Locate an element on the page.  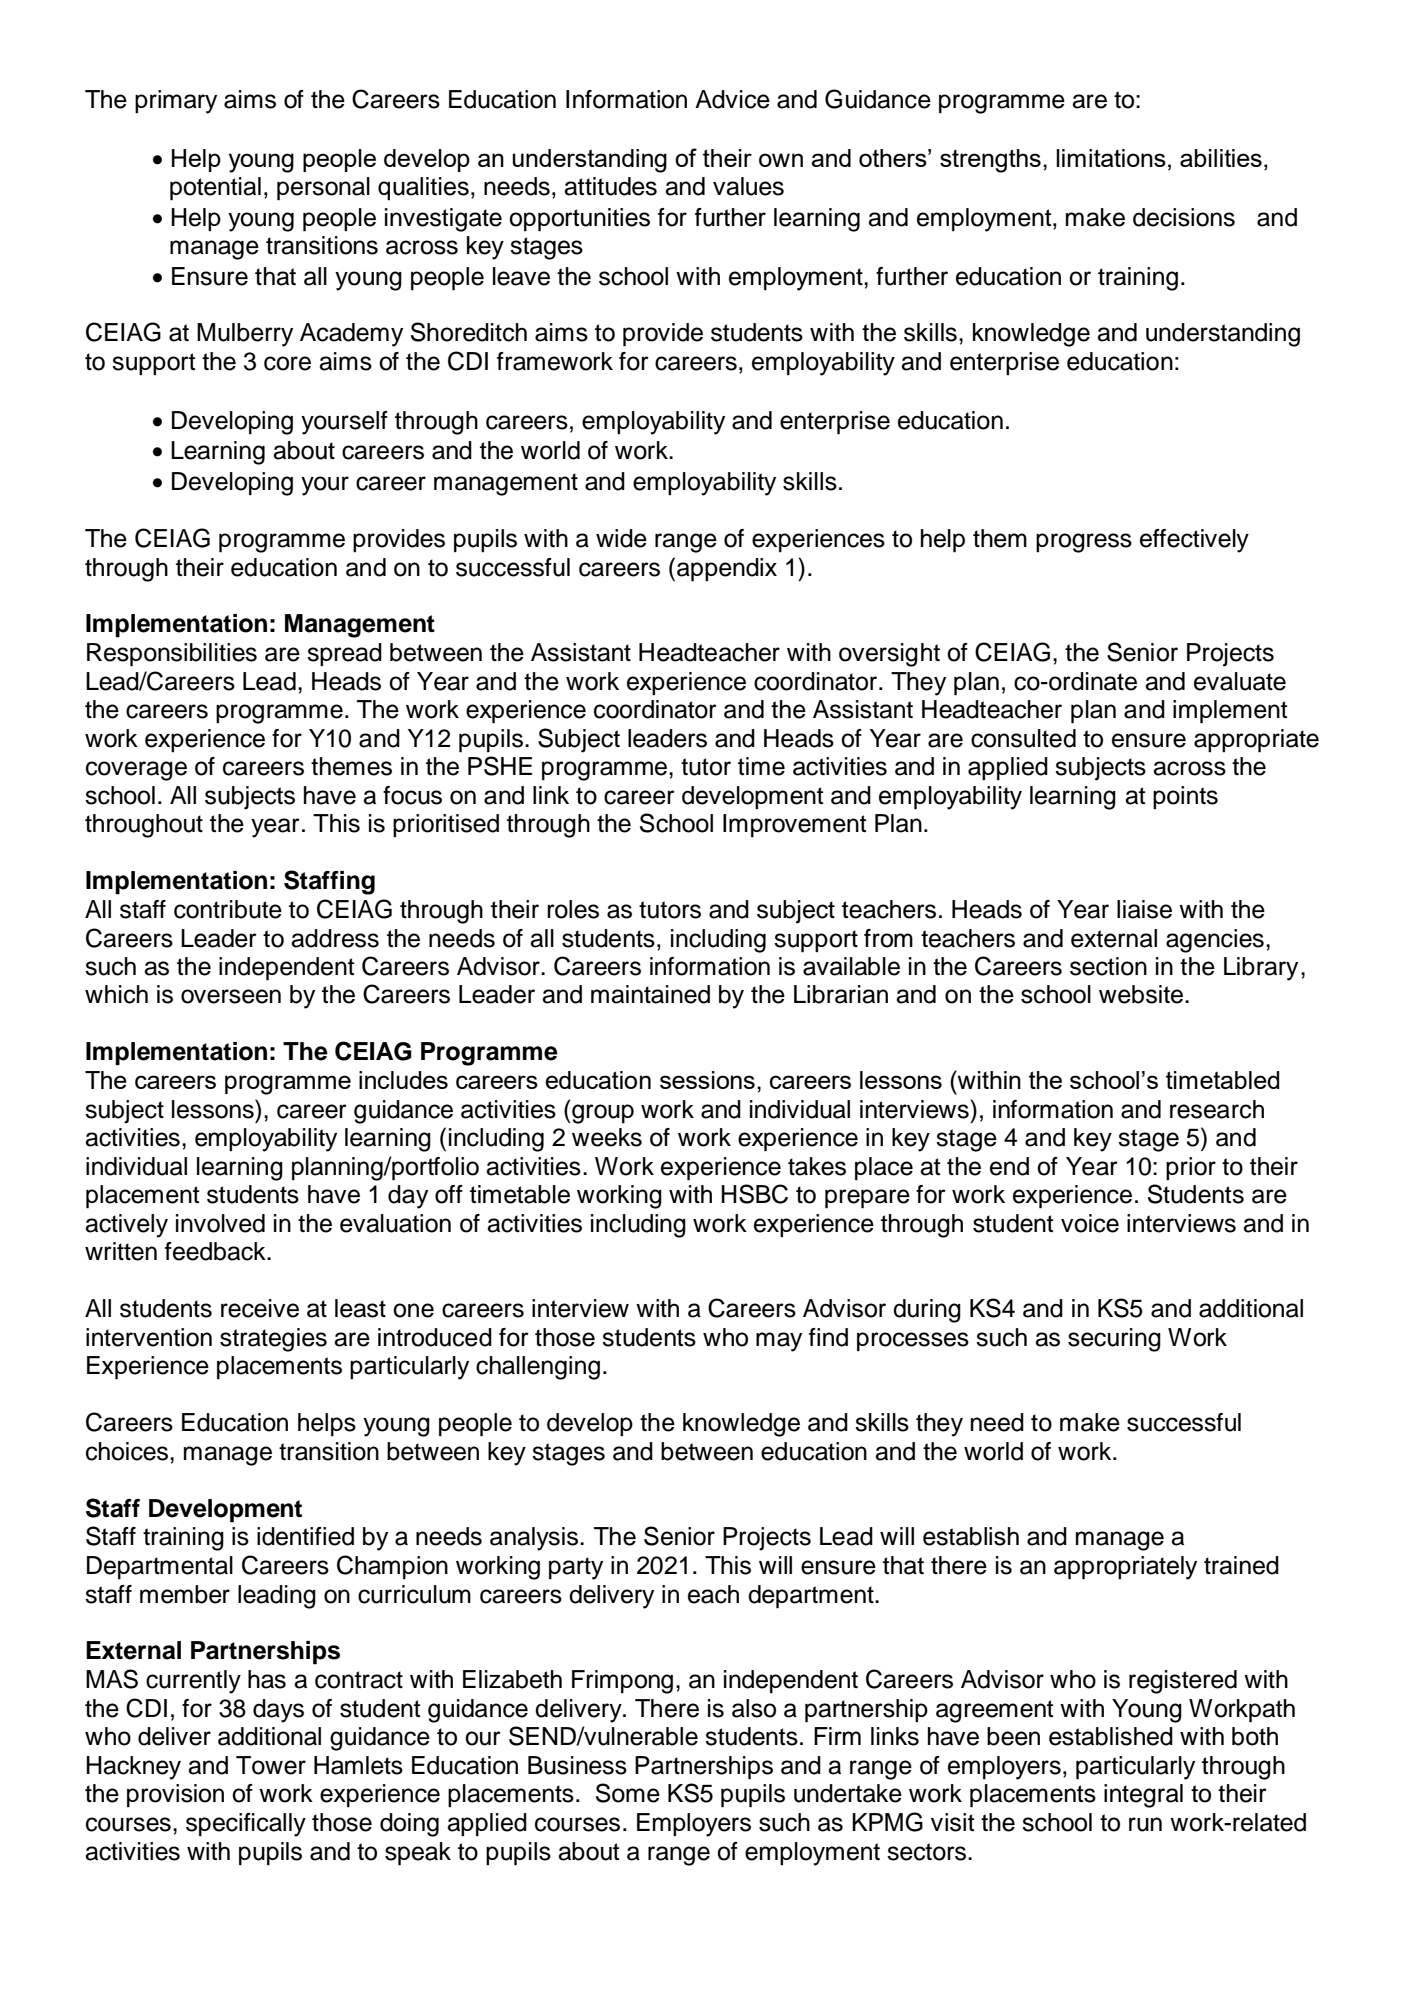
limitations is located at coordinates (1111, 158).
